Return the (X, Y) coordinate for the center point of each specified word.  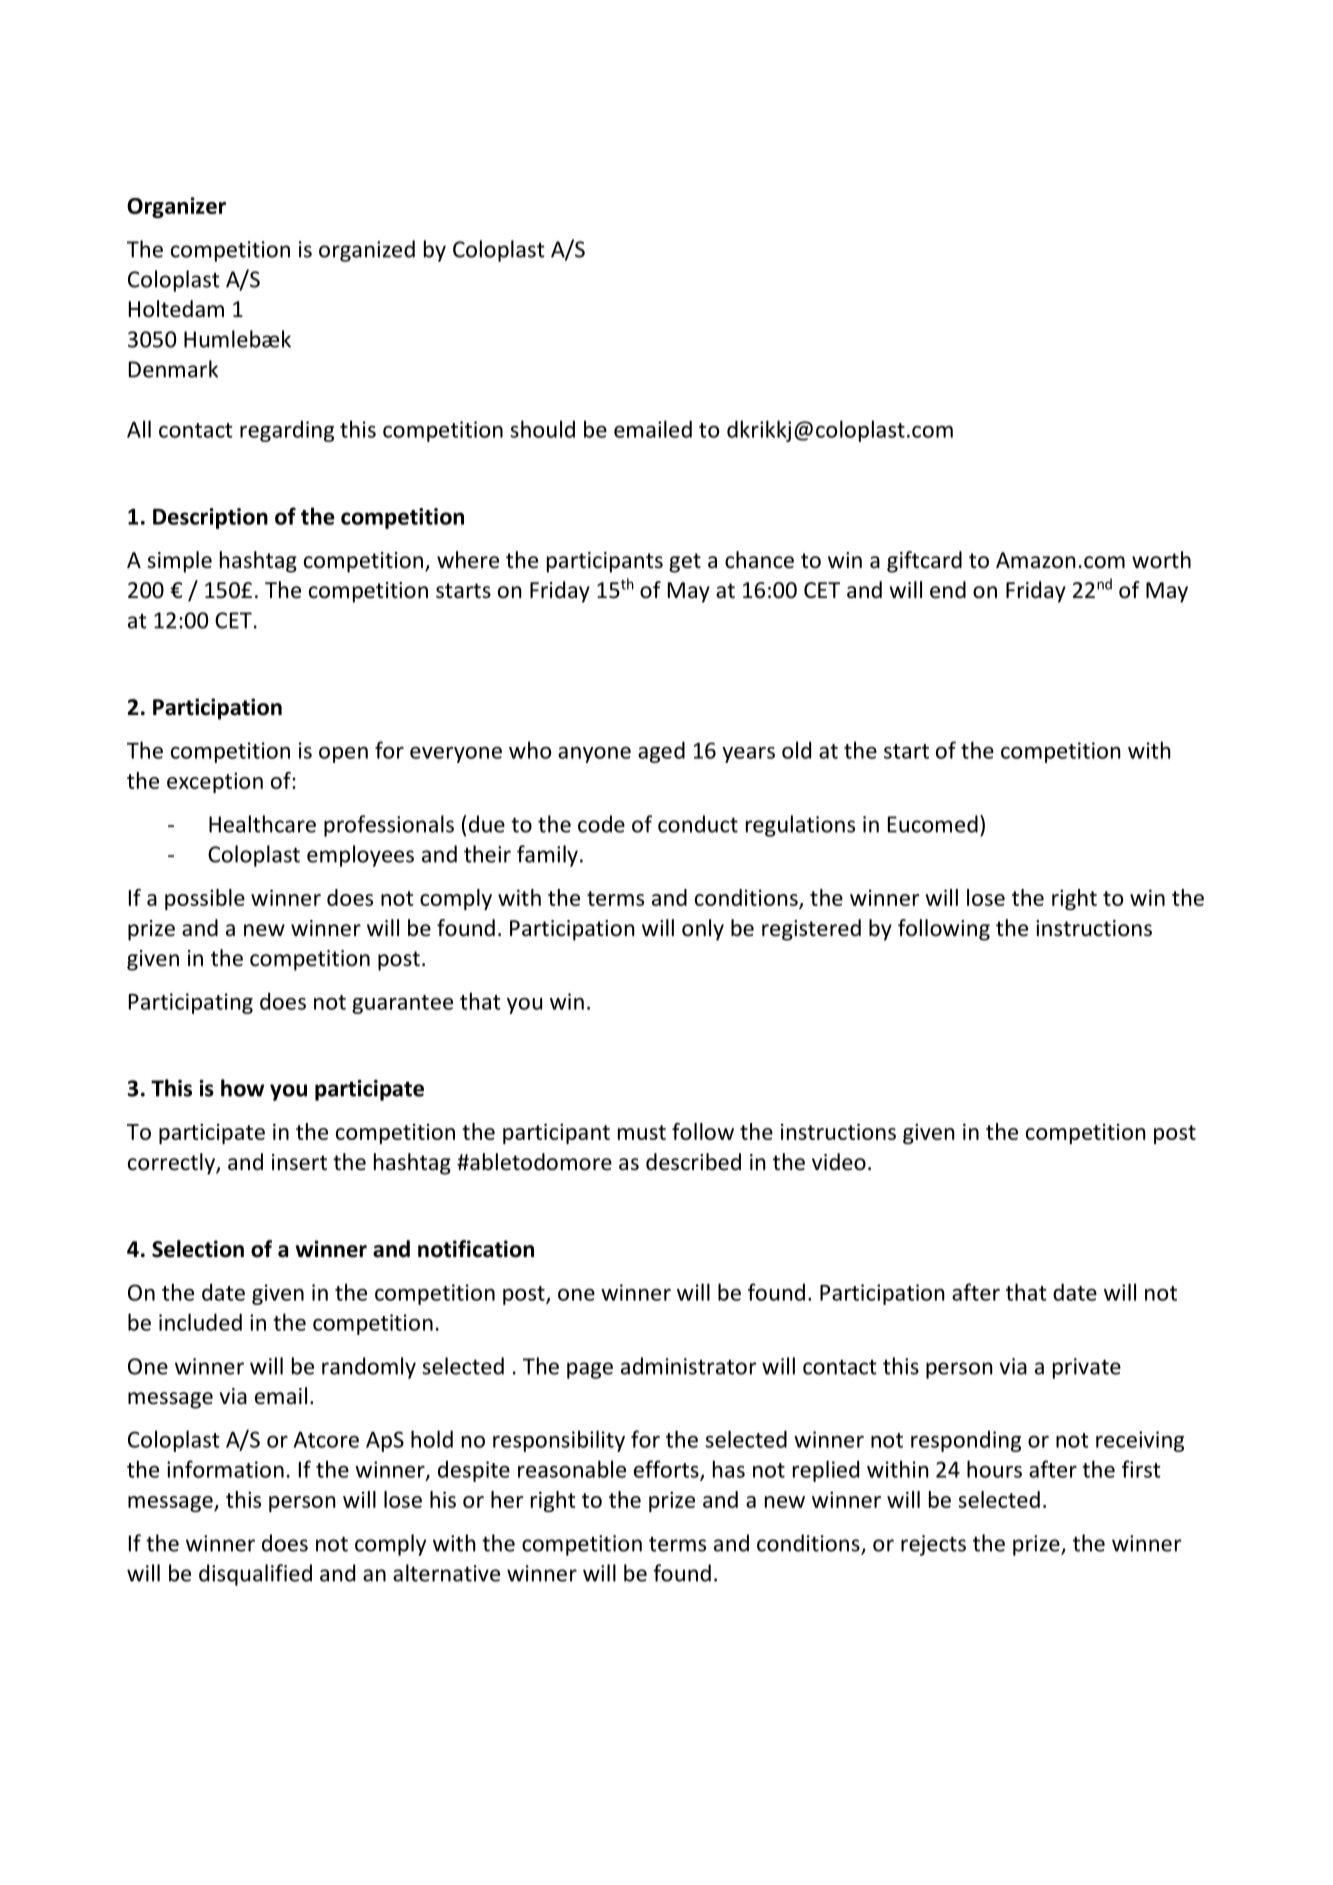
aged (661, 752)
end (948, 590)
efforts (667, 1470)
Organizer (176, 207)
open (343, 755)
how (242, 1088)
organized (367, 251)
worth (1161, 560)
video (839, 1162)
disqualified (255, 1575)
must (642, 1132)
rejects (933, 1545)
